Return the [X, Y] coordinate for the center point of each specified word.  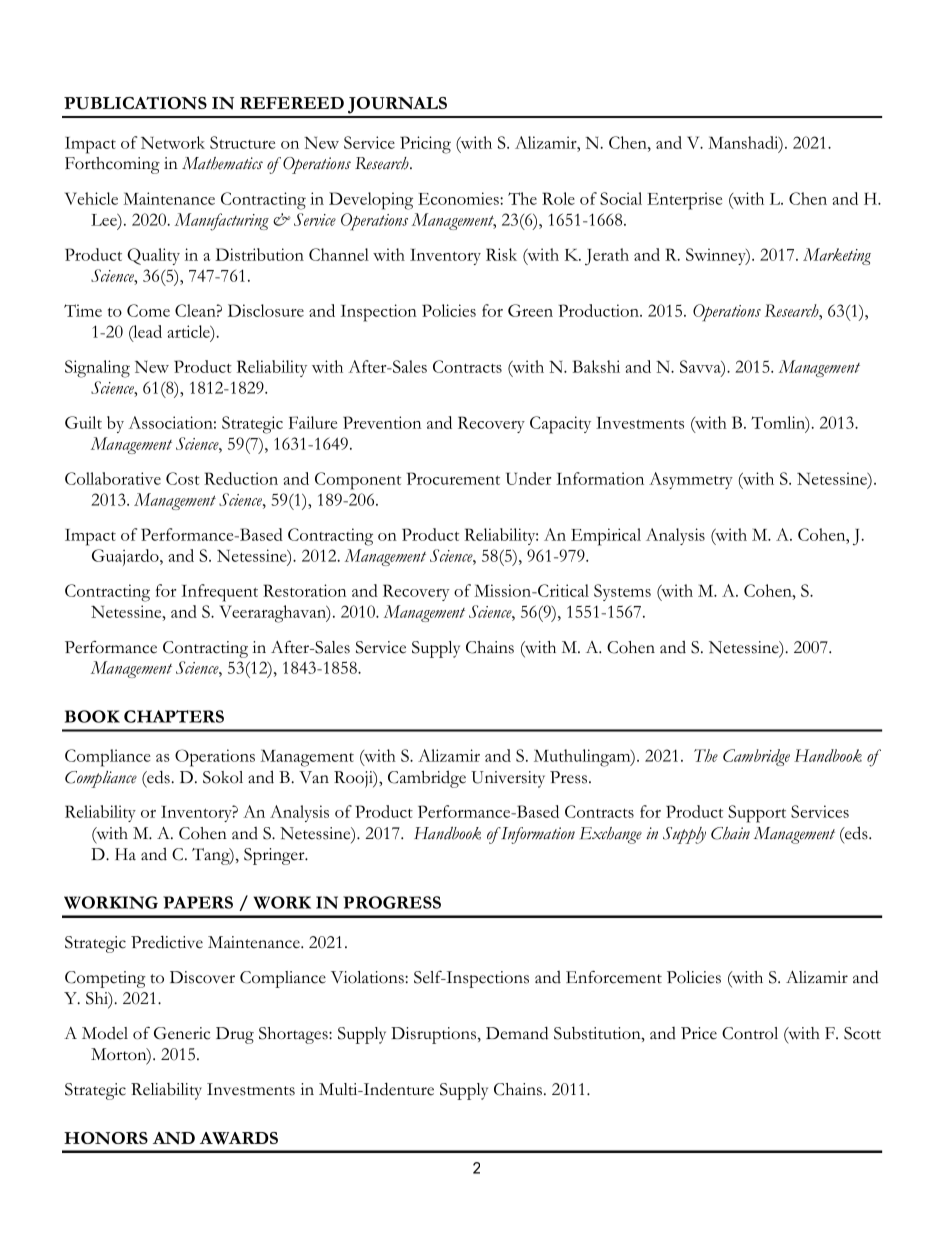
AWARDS [239, 1138]
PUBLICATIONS [135, 103]
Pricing [425, 145]
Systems [622, 592]
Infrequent [219, 593]
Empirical [606, 537]
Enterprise [684, 201]
